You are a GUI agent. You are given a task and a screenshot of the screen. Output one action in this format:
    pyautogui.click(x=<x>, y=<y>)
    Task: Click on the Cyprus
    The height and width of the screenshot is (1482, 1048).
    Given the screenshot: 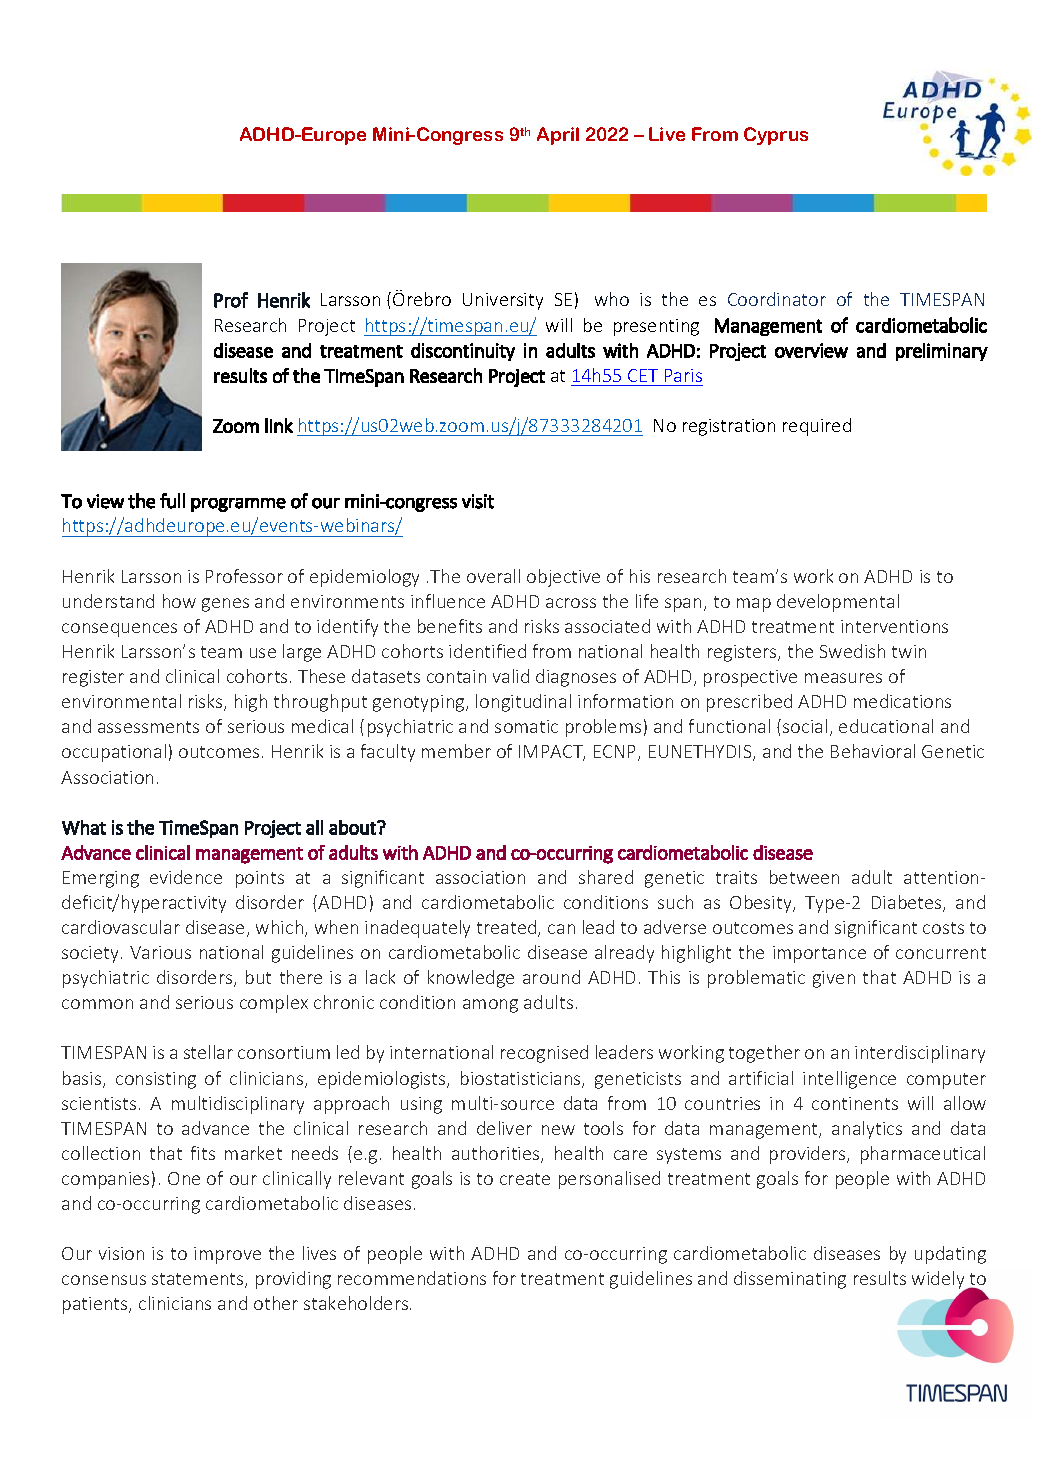 What is the action you would take?
    pyautogui.click(x=776, y=136)
